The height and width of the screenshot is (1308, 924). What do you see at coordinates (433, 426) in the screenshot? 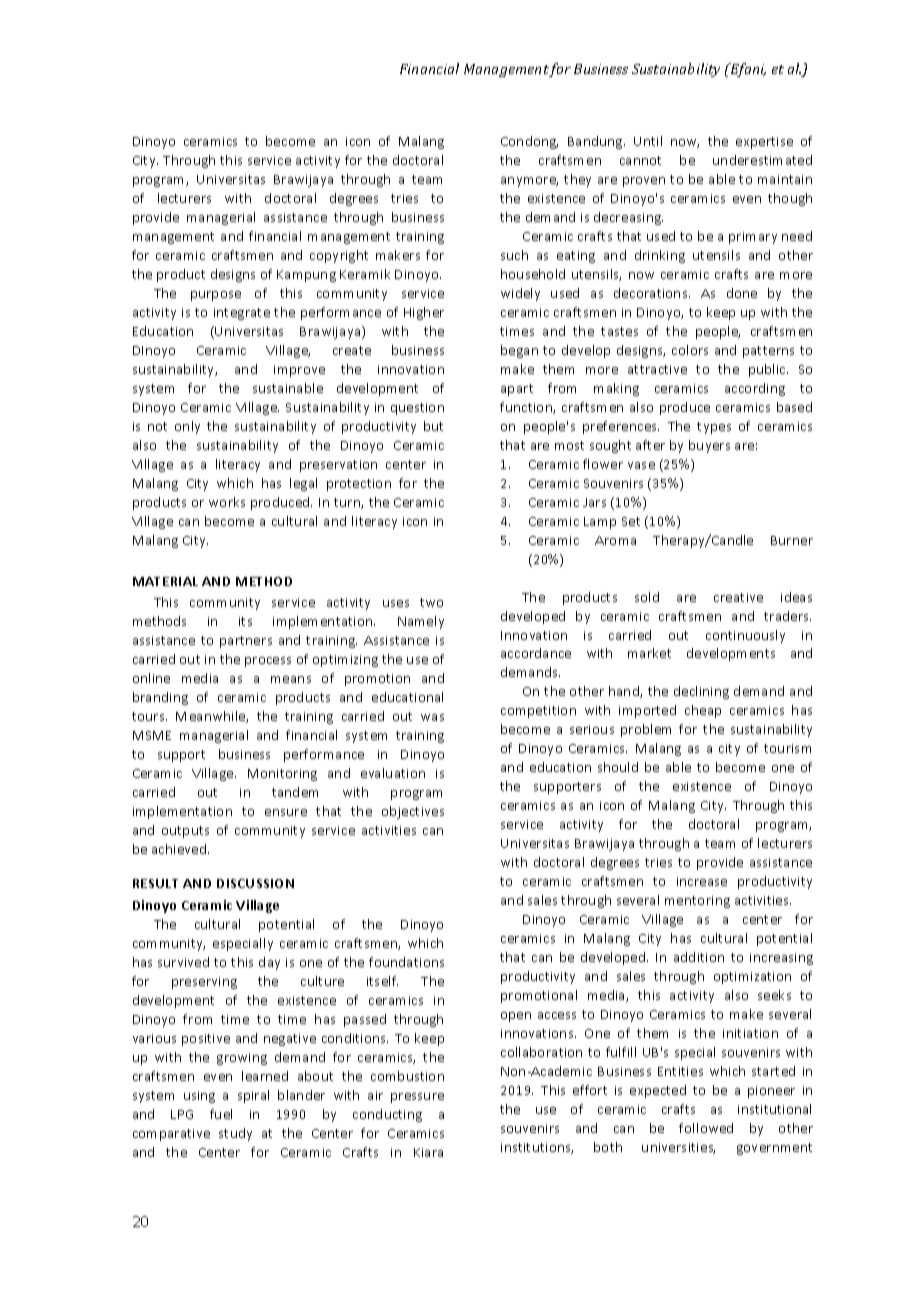
I see `but` at bounding box center [433, 426].
